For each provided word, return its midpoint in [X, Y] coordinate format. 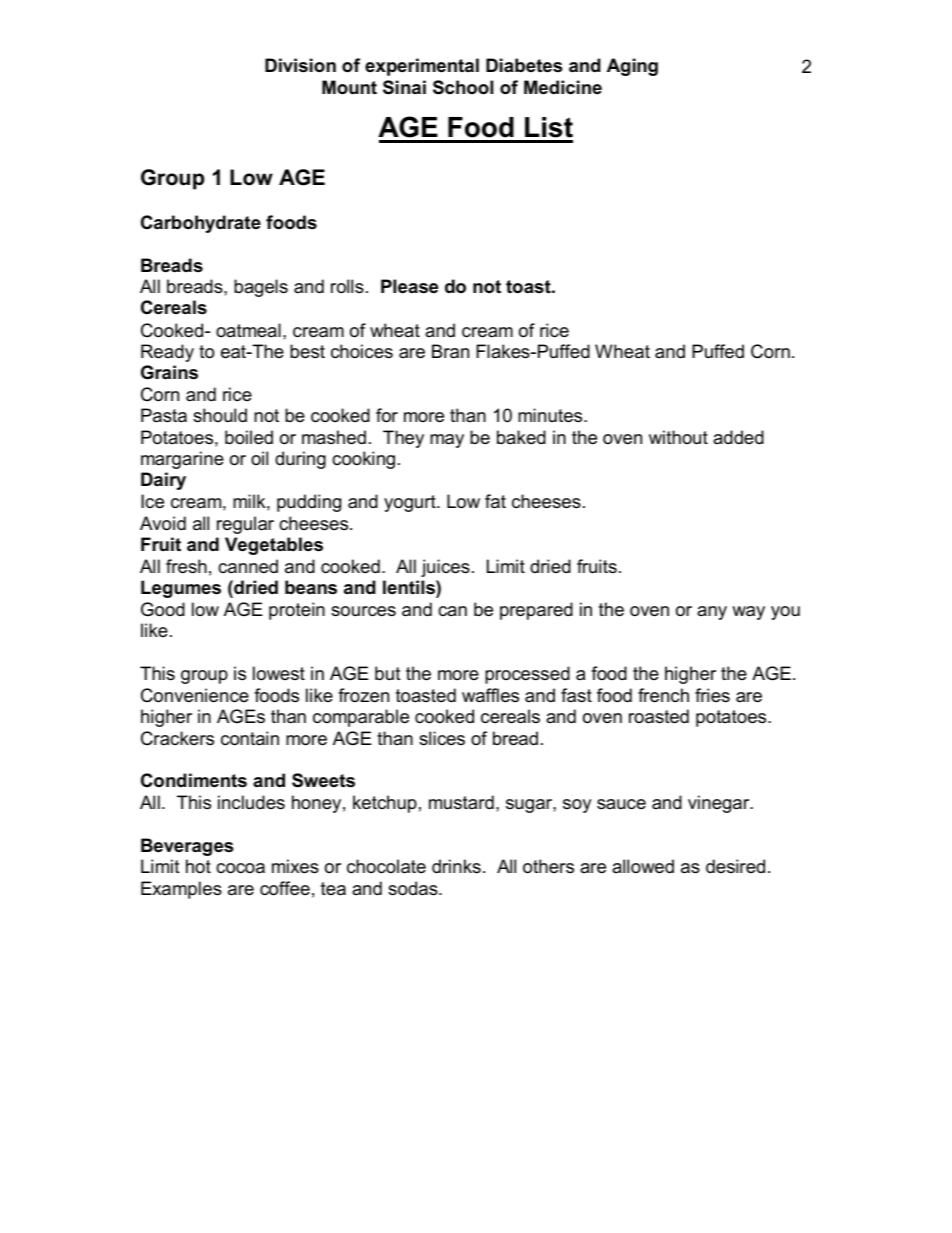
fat [495, 501]
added [738, 437]
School [463, 87]
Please [409, 286]
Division [300, 65]
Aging [632, 67]
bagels [261, 288]
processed [527, 675]
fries [712, 695]
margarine [182, 460]
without [678, 437]
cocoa [240, 868]
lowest [279, 673]
